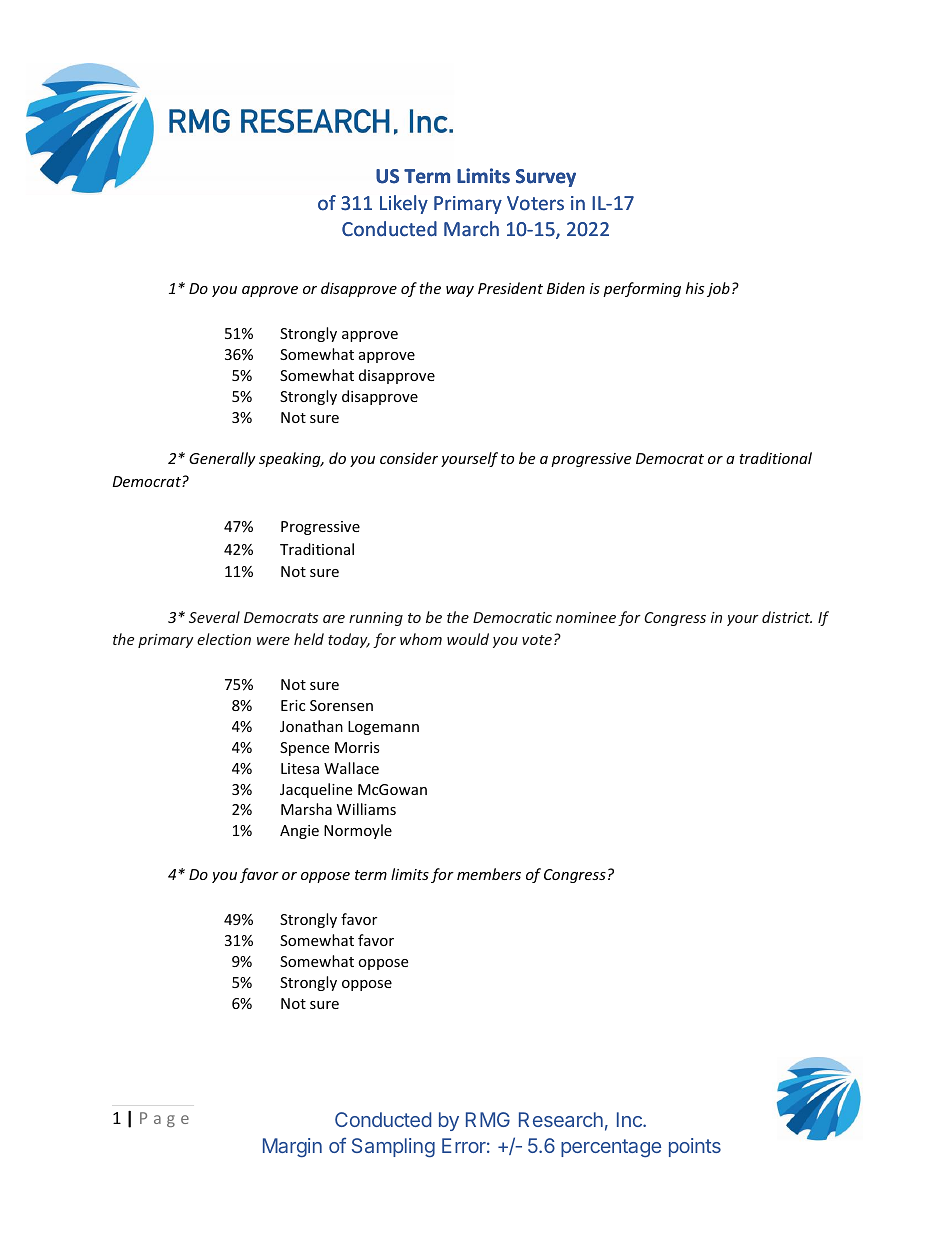 The image size is (952, 1233). I want to click on district, so click(787, 617).
